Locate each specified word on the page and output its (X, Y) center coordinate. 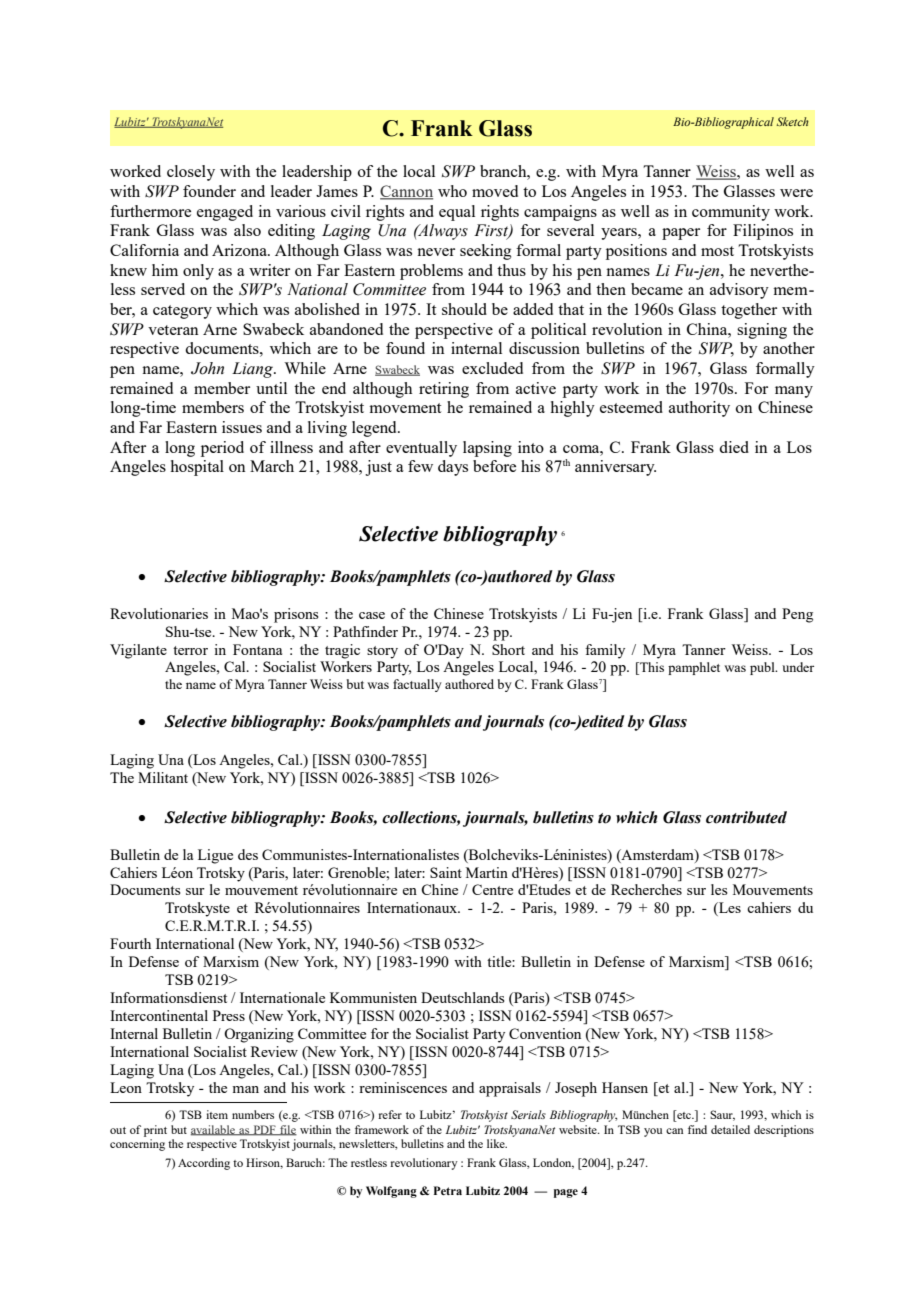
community (731, 213)
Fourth (130, 943)
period (222, 449)
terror (190, 650)
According (204, 1164)
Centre (492, 889)
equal (457, 213)
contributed (746, 817)
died (734, 447)
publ (763, 668)
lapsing (487, 449)
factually (417, 685)
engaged (225, 213)
